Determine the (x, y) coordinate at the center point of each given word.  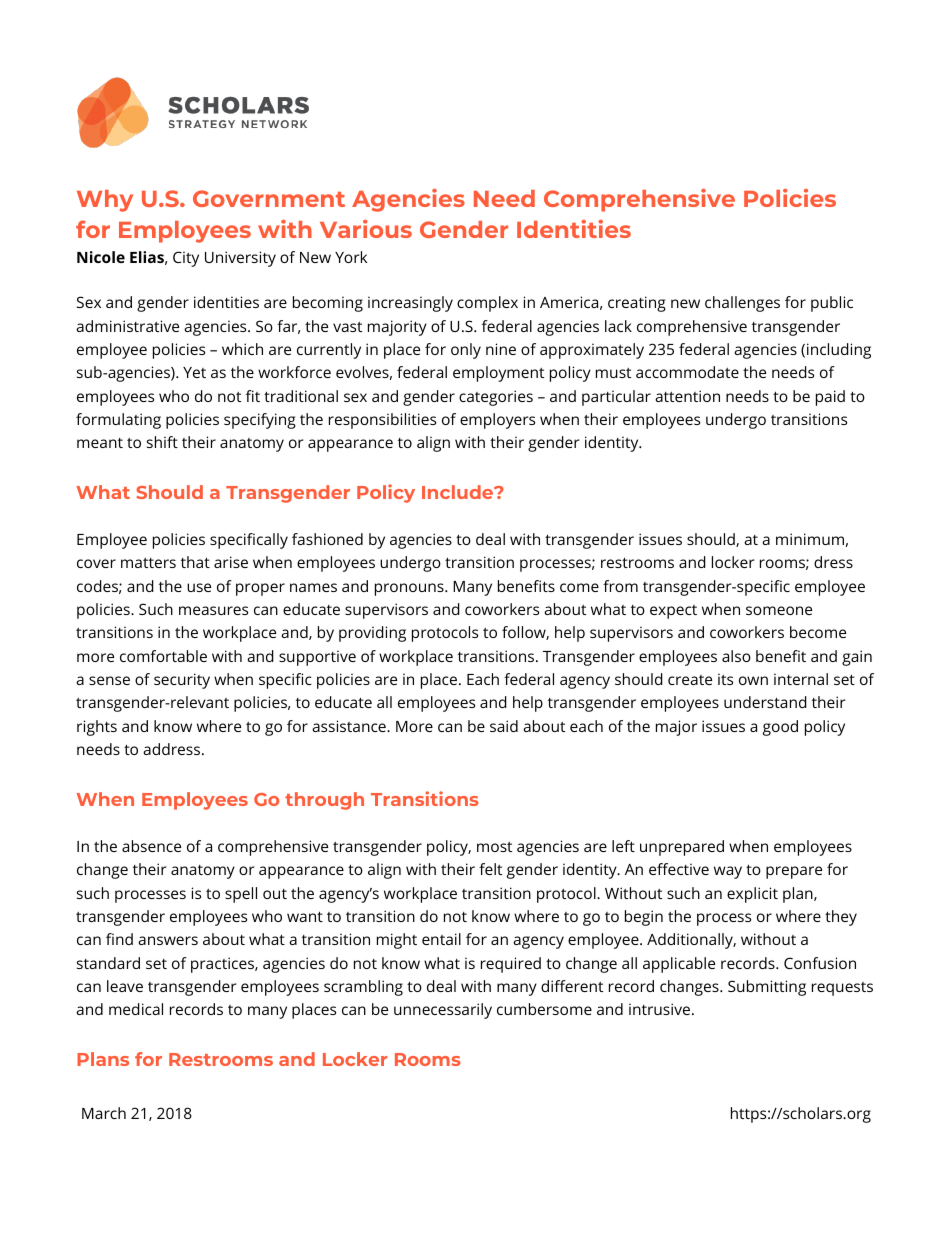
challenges (742, 304)
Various (366, 229)
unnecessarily (443, 1011)
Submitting (767, 988)
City (186, 259)
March (104, 1113)
